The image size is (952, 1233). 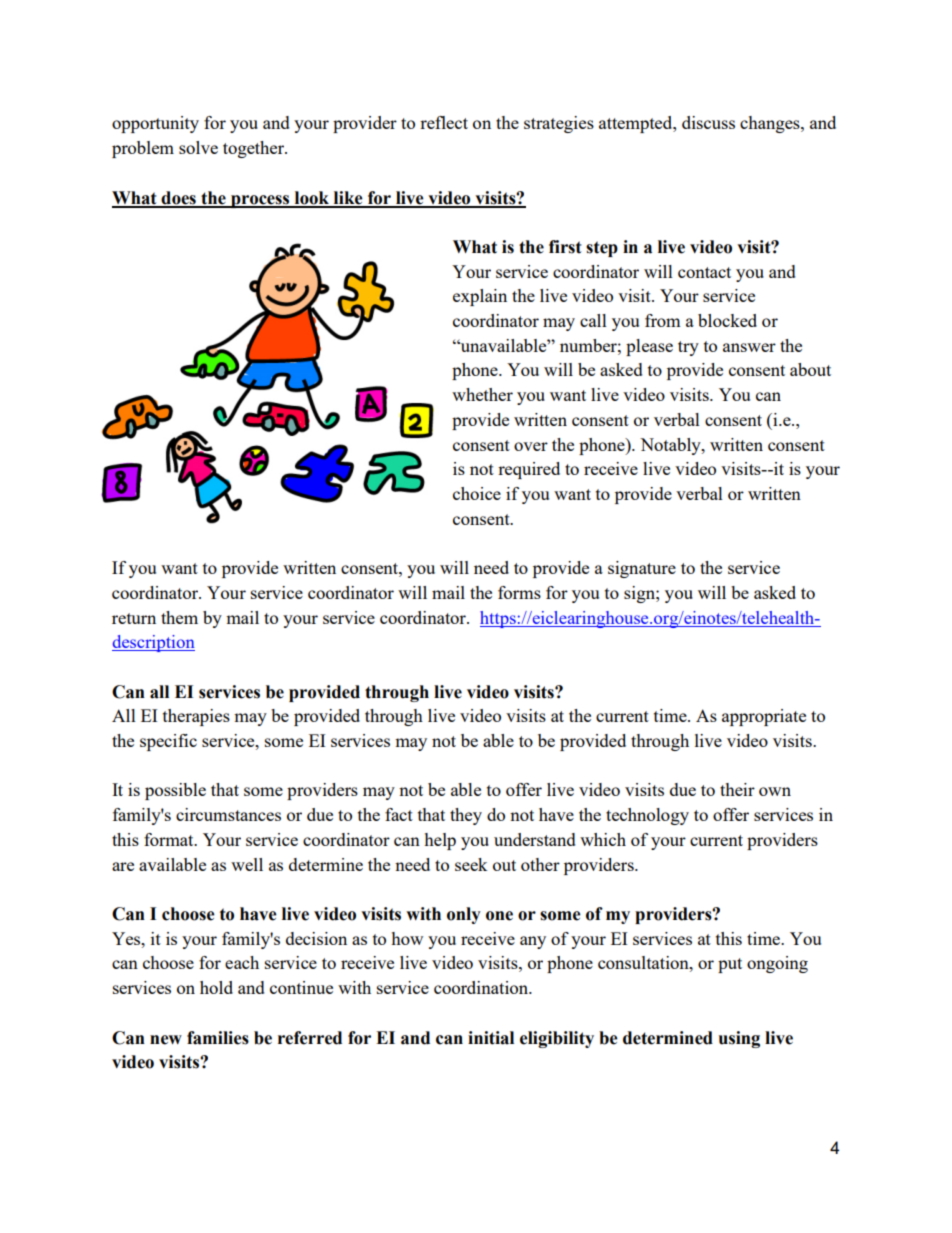 I want to click on them, so click(x=179, y=617).
